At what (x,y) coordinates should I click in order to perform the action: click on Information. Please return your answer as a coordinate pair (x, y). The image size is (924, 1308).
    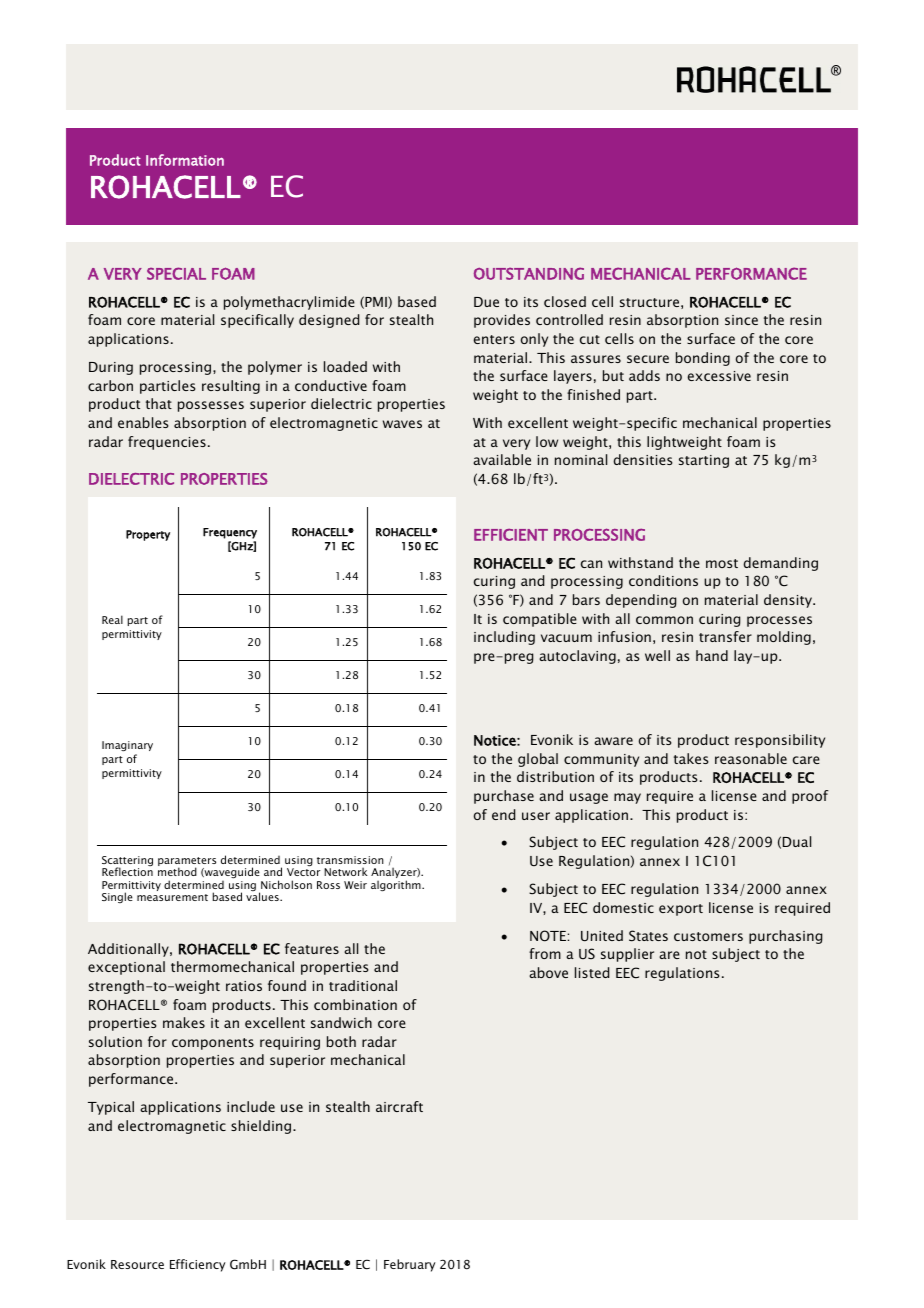
    Looking at the image, I should click on (185, 160).
